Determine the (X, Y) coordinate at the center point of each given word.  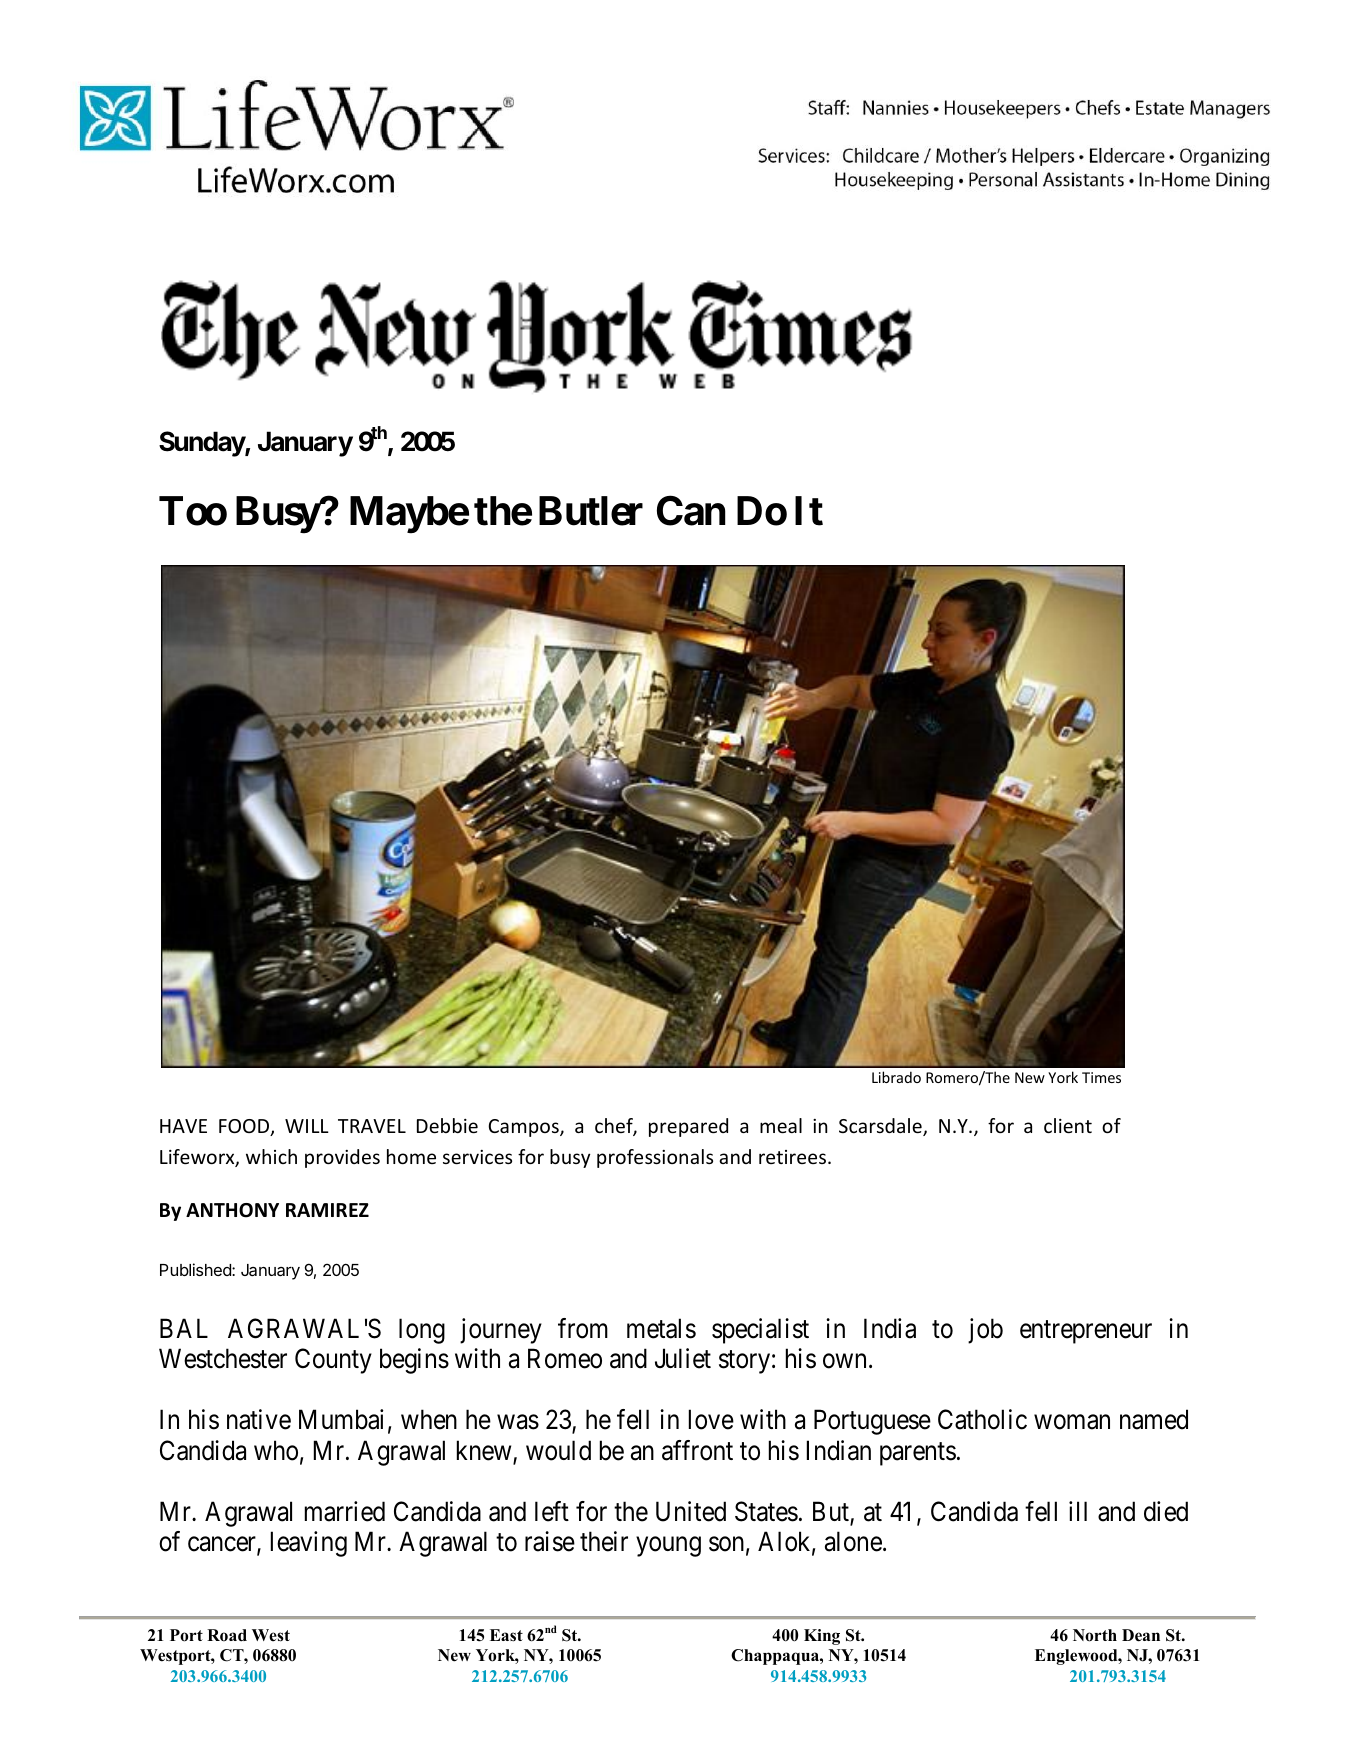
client (1068, 1125)
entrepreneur (1086, 1332)
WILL (307, 1126)
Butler (591, 511)
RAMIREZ (327, 1210)
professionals (655, 1158)
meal (781, 1125)
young (668, 1547)
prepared (688, 1127)
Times (1101, 1077)
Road (227, 1635)
